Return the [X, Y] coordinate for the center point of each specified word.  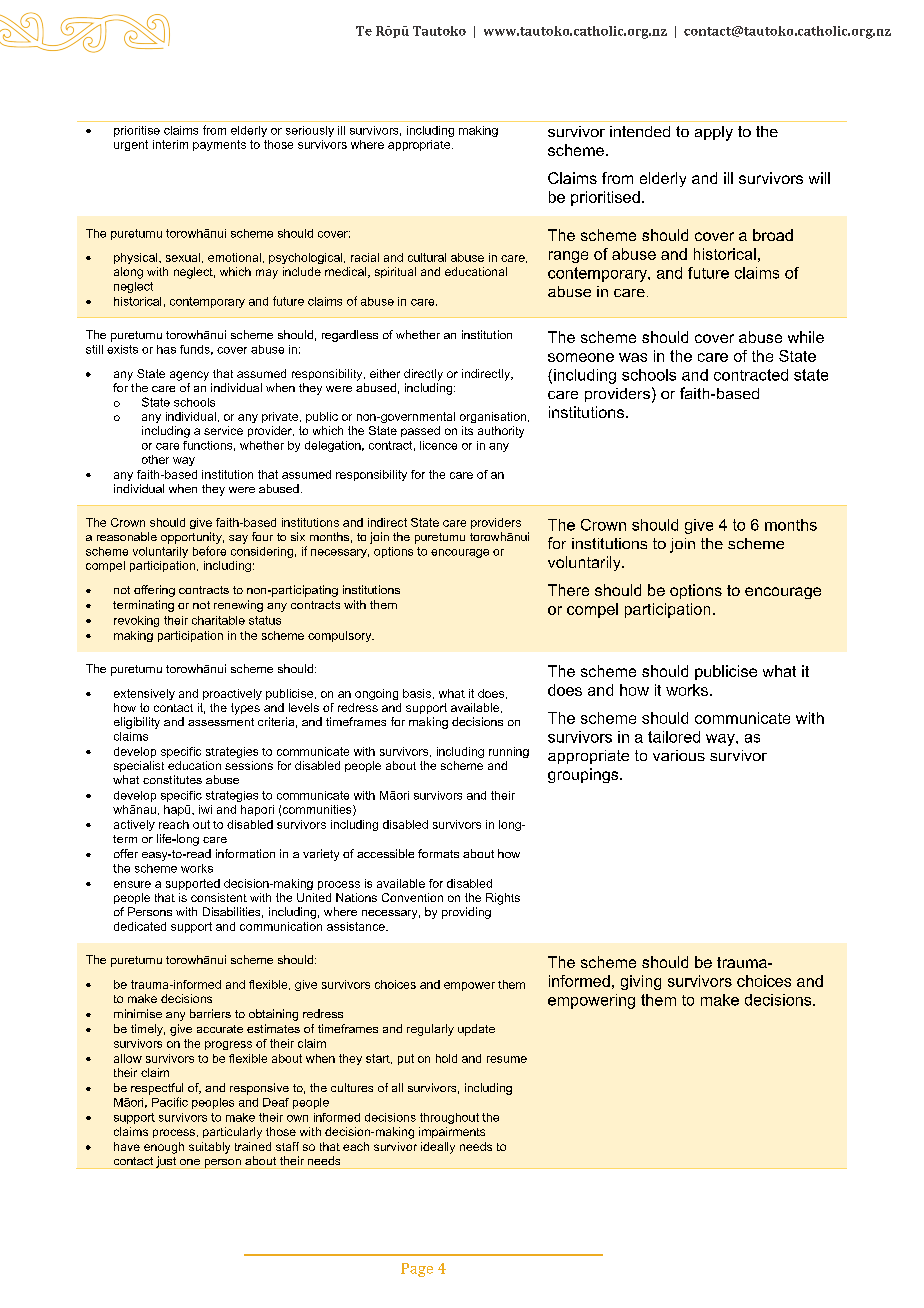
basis [417, 693]
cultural [427, 257]
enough [164, 1148]
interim [170, 144]
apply [714, 133]
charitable [218, 620]
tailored [674, 737]
